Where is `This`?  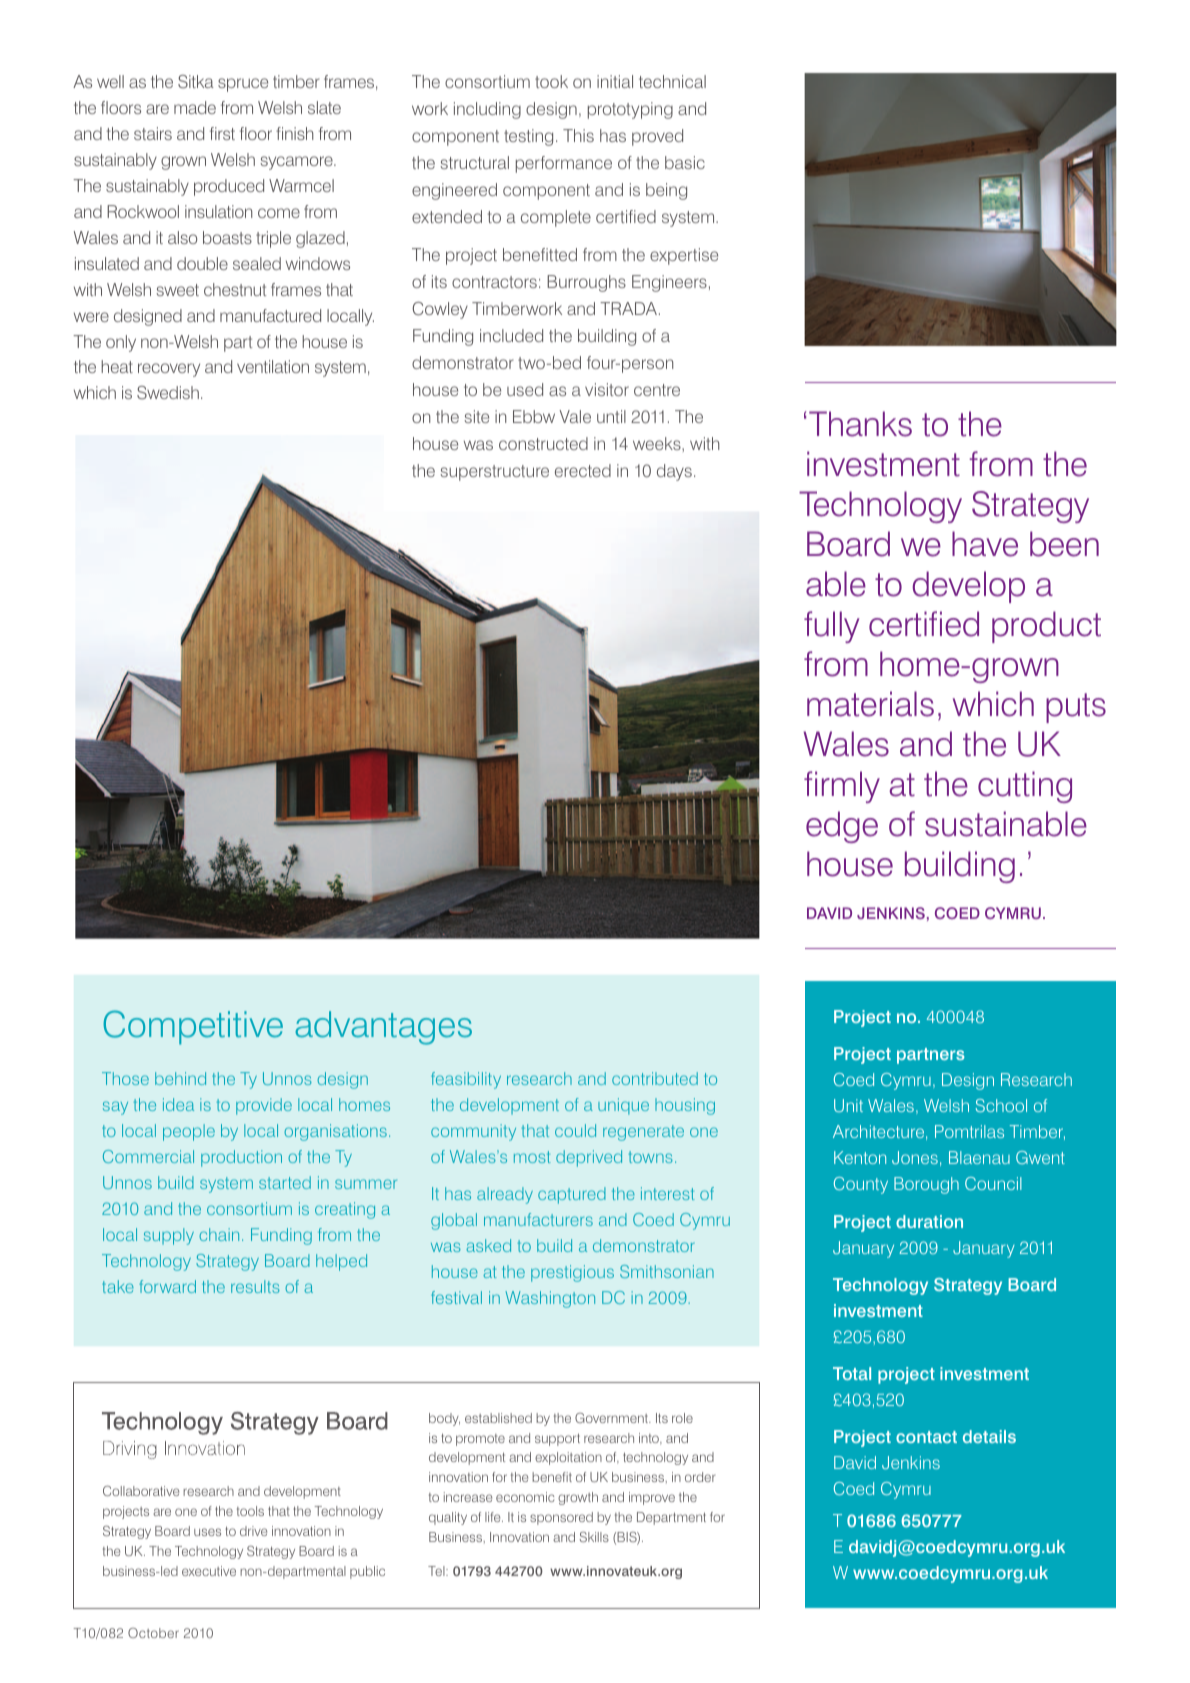 This is located at coordinates (578, 135).
